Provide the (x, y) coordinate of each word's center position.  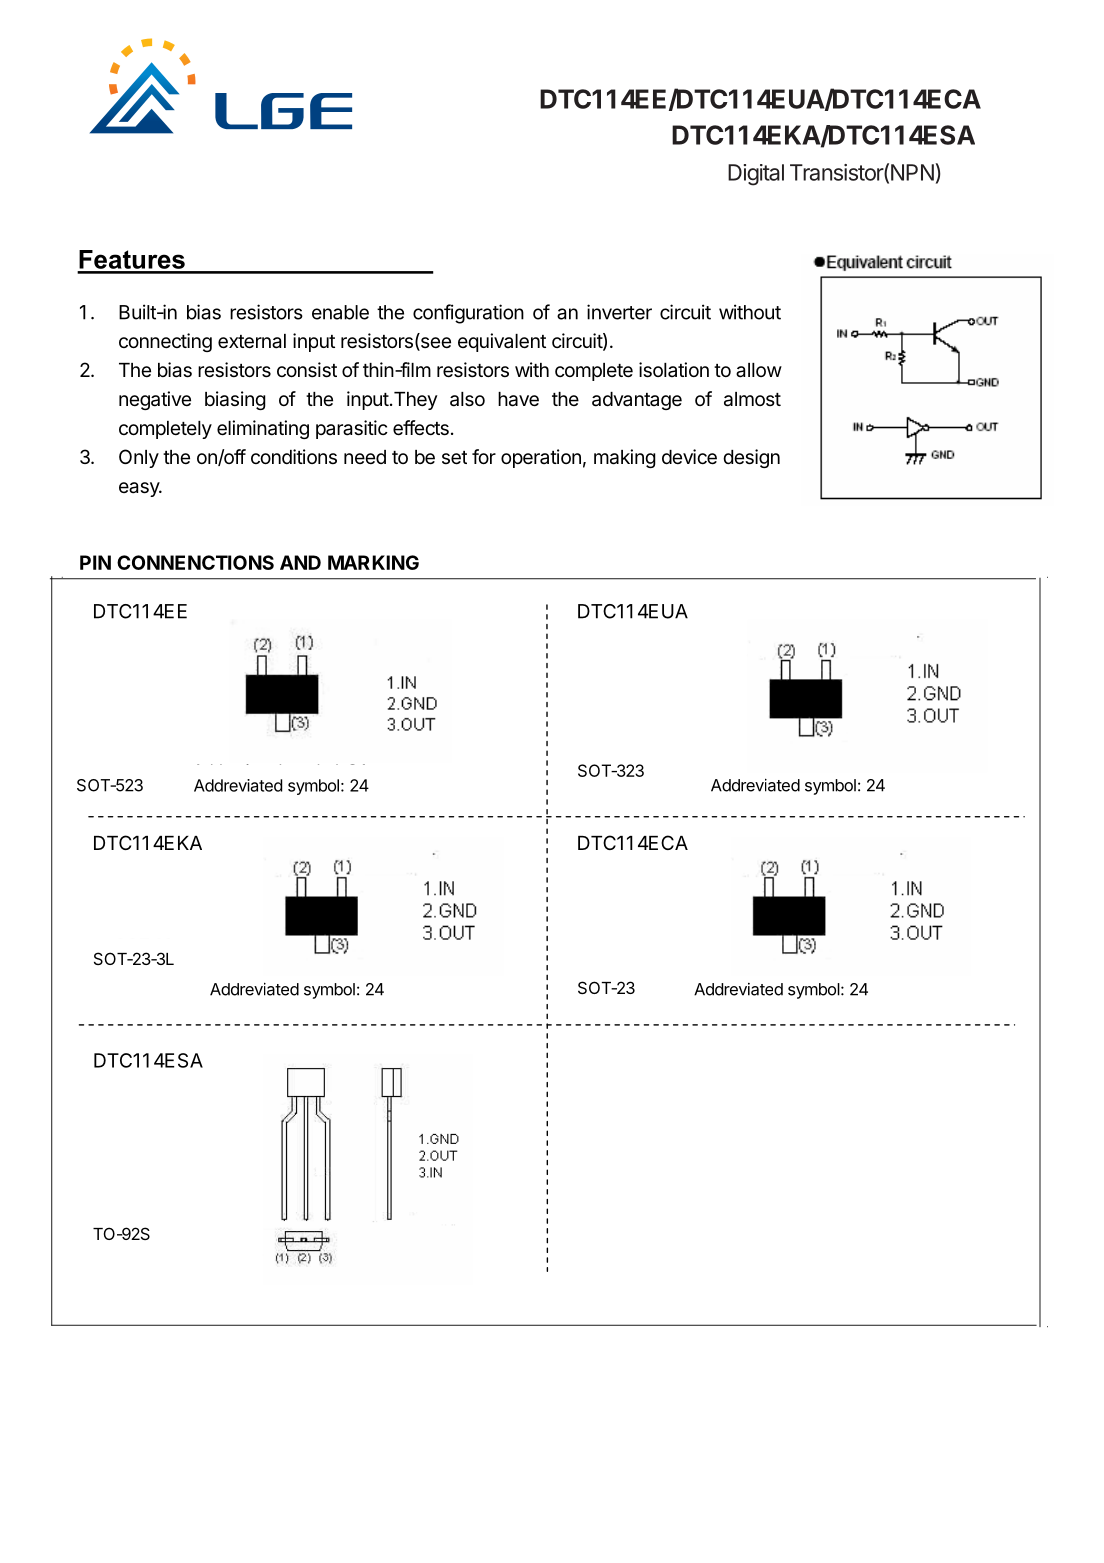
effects (421, 428)
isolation (674, 370)
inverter (619, 312)
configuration (468, 314)
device (689, 457)
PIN (95, 562)
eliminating (263, 429)
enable (340, 312)
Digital (756, 175)
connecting (165, 342)
